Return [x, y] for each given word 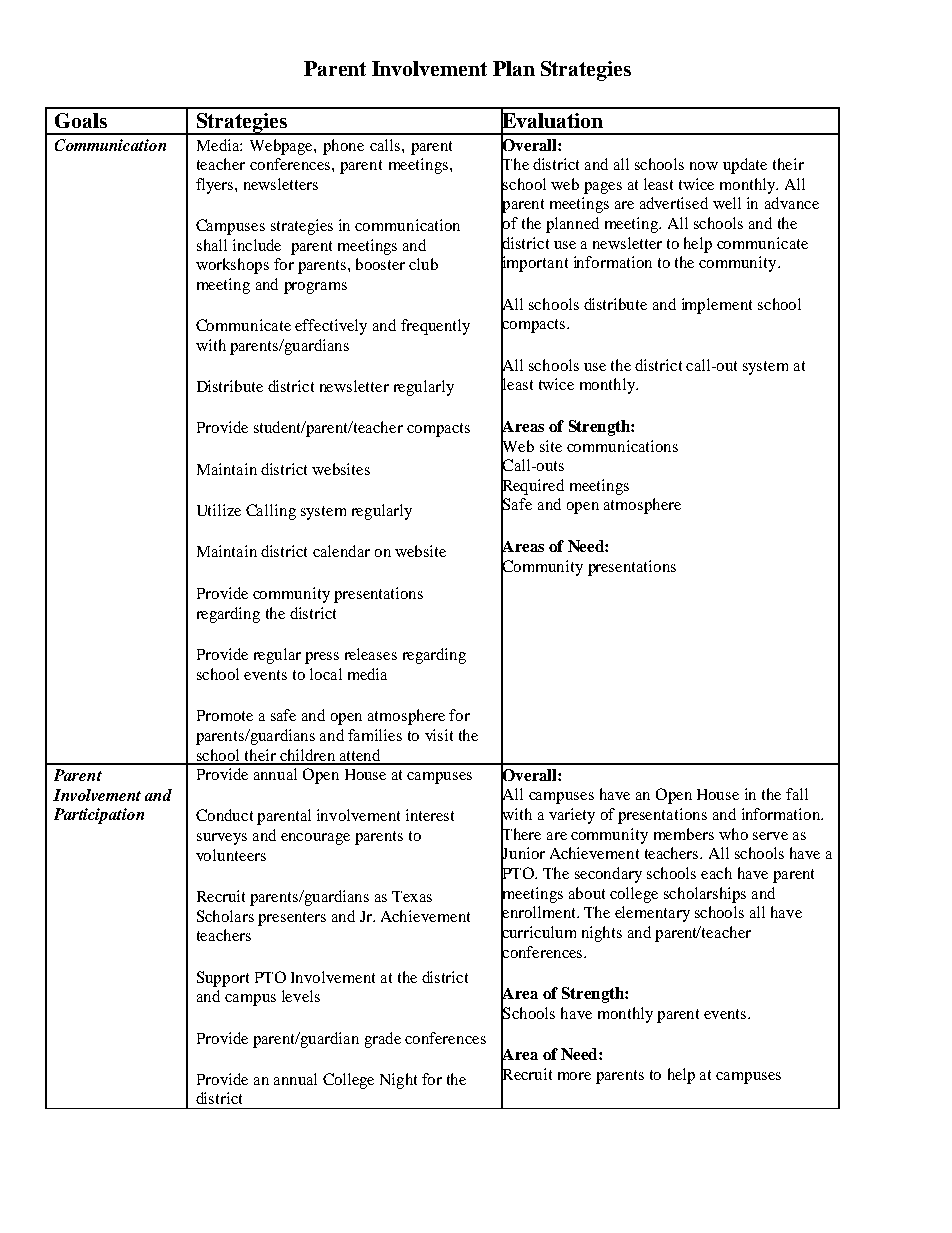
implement [717, 306]
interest [430, 815]
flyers [216, 186]
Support [223, 979]
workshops [232, 266]
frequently [435, 327]
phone [343, 147]
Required [532, 486]
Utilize [219, 510]
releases [371, 654]
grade [383, 1040]
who [733, 834]
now [704, 166]
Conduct [224, 815]
